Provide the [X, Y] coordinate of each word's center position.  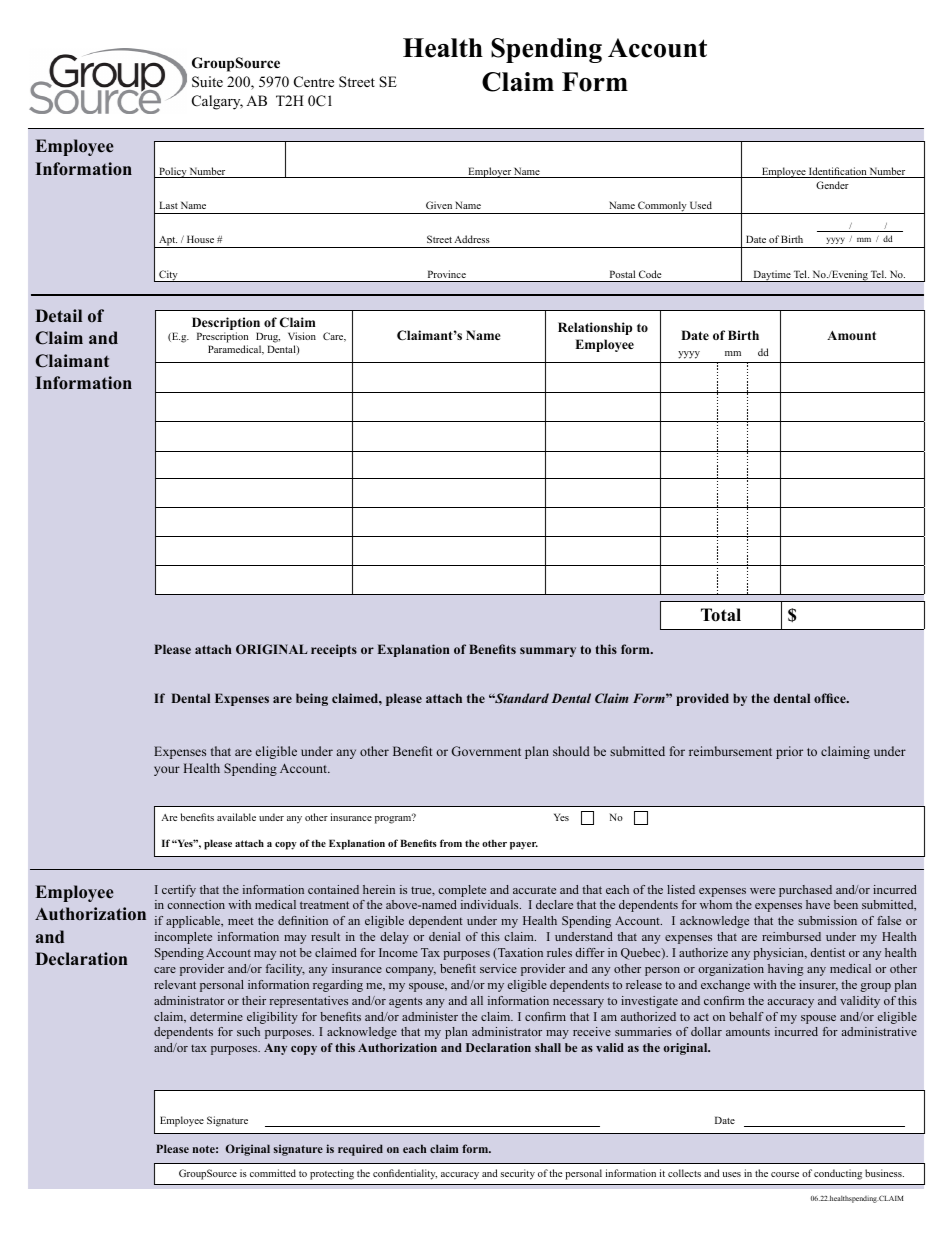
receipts [334, 650]
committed [273, 1173]
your [167, 771]
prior [789, 752]
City [168, 276]
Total [721, 615]
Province [447, 274]
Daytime [772, 276]
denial [444, 936]
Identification [838, 172]
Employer [490, 172]
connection [196, 904]
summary [548, 652]
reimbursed [791, 936]
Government [486, 751]
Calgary [217, 102]
